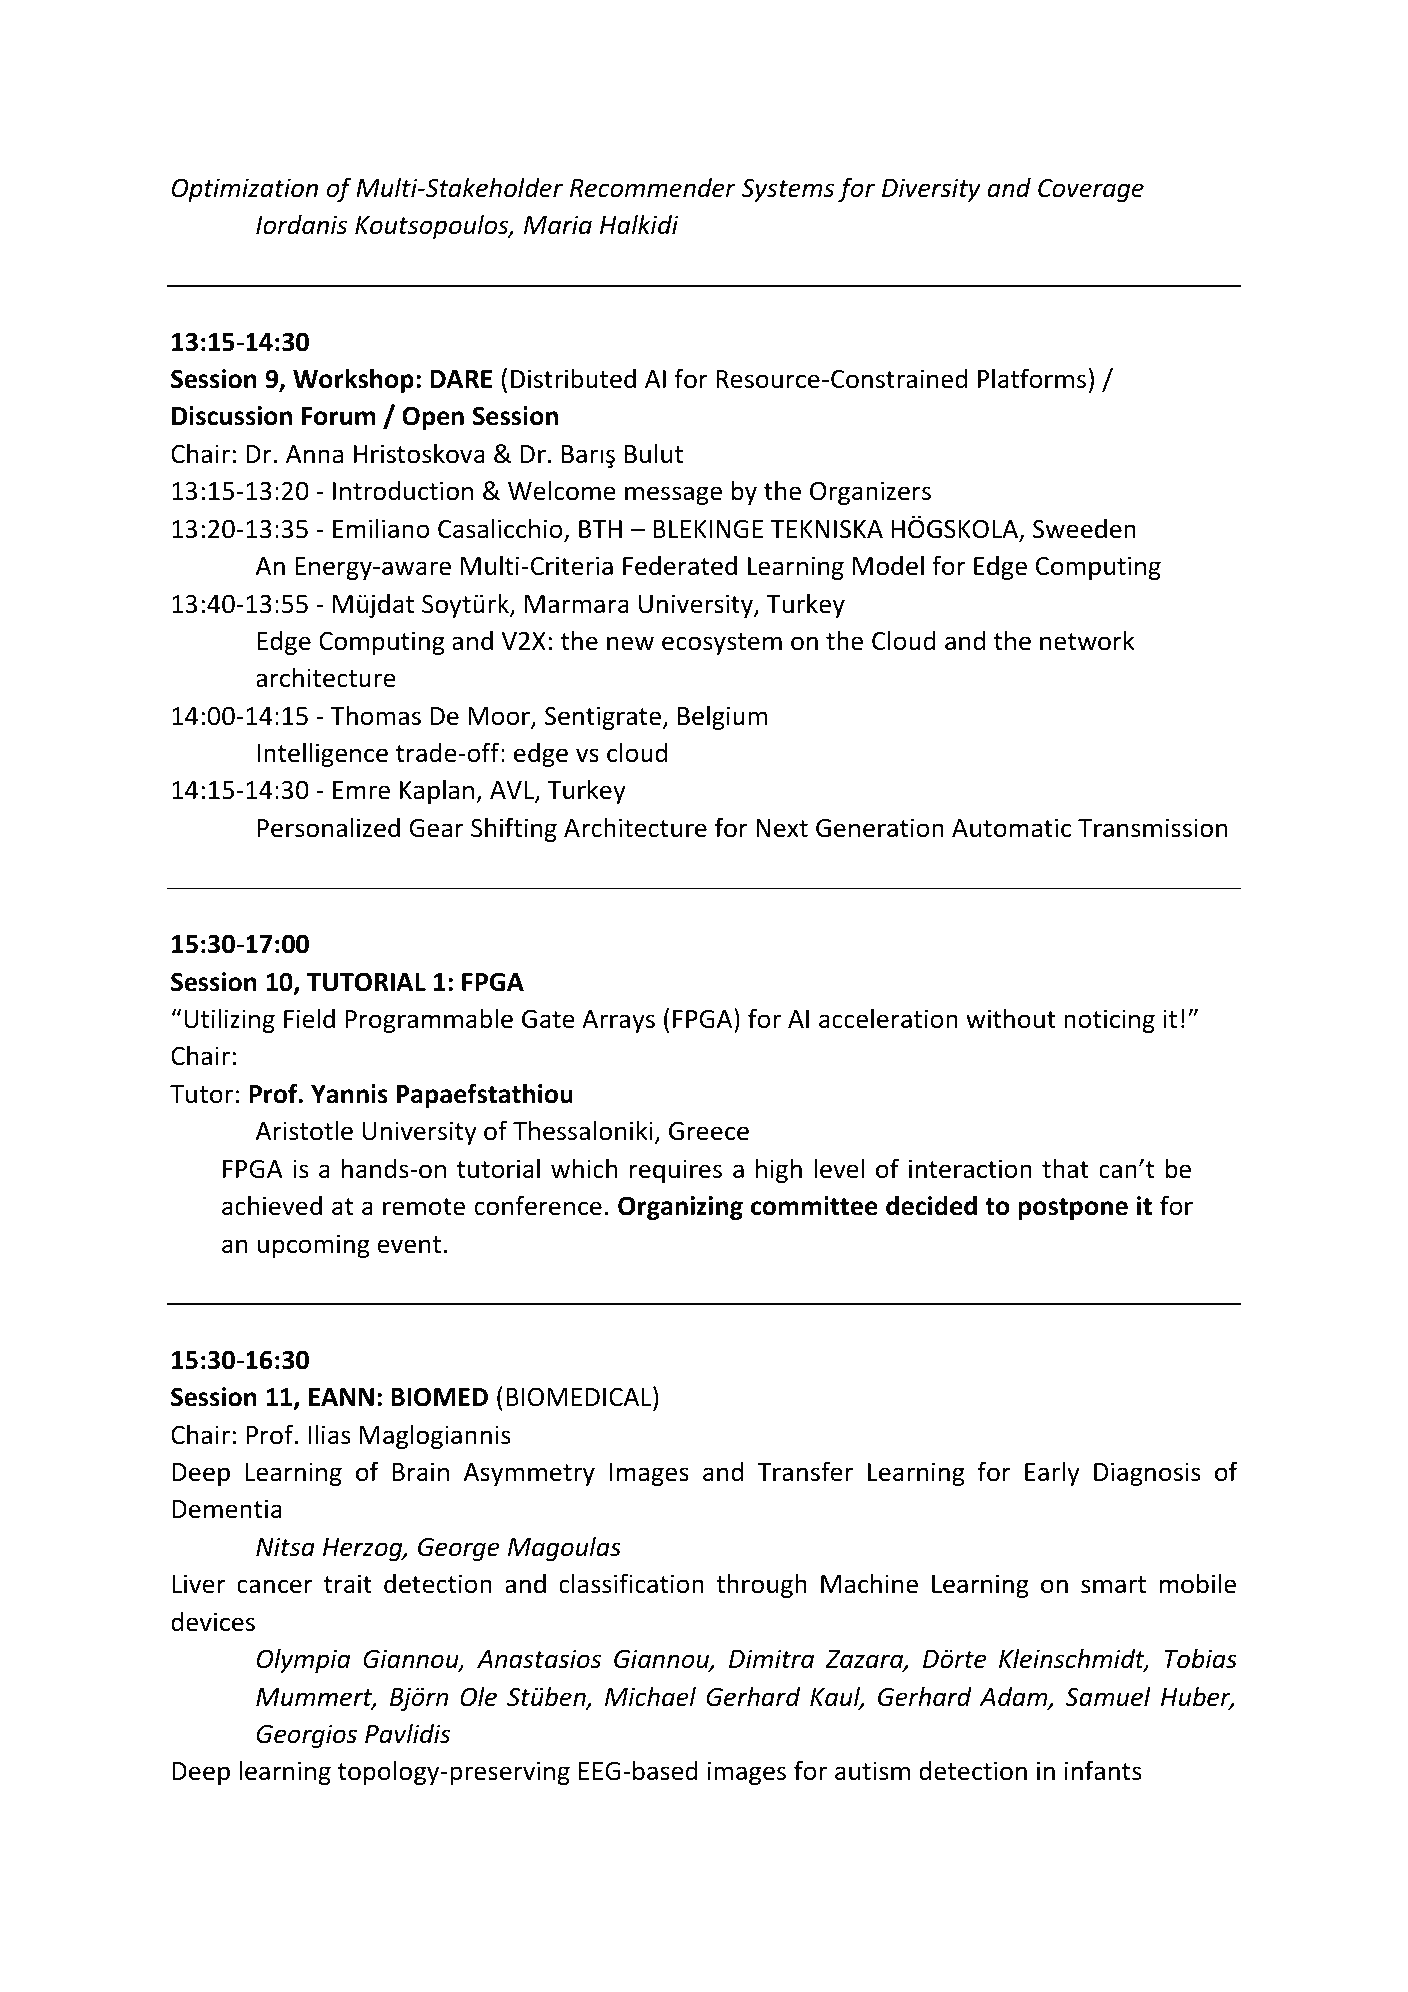 The height and width of the screenshot is (1992, 1408). Describe the element at coordinates (309, 1018) in the screenshot. I see `Field` at that location.
